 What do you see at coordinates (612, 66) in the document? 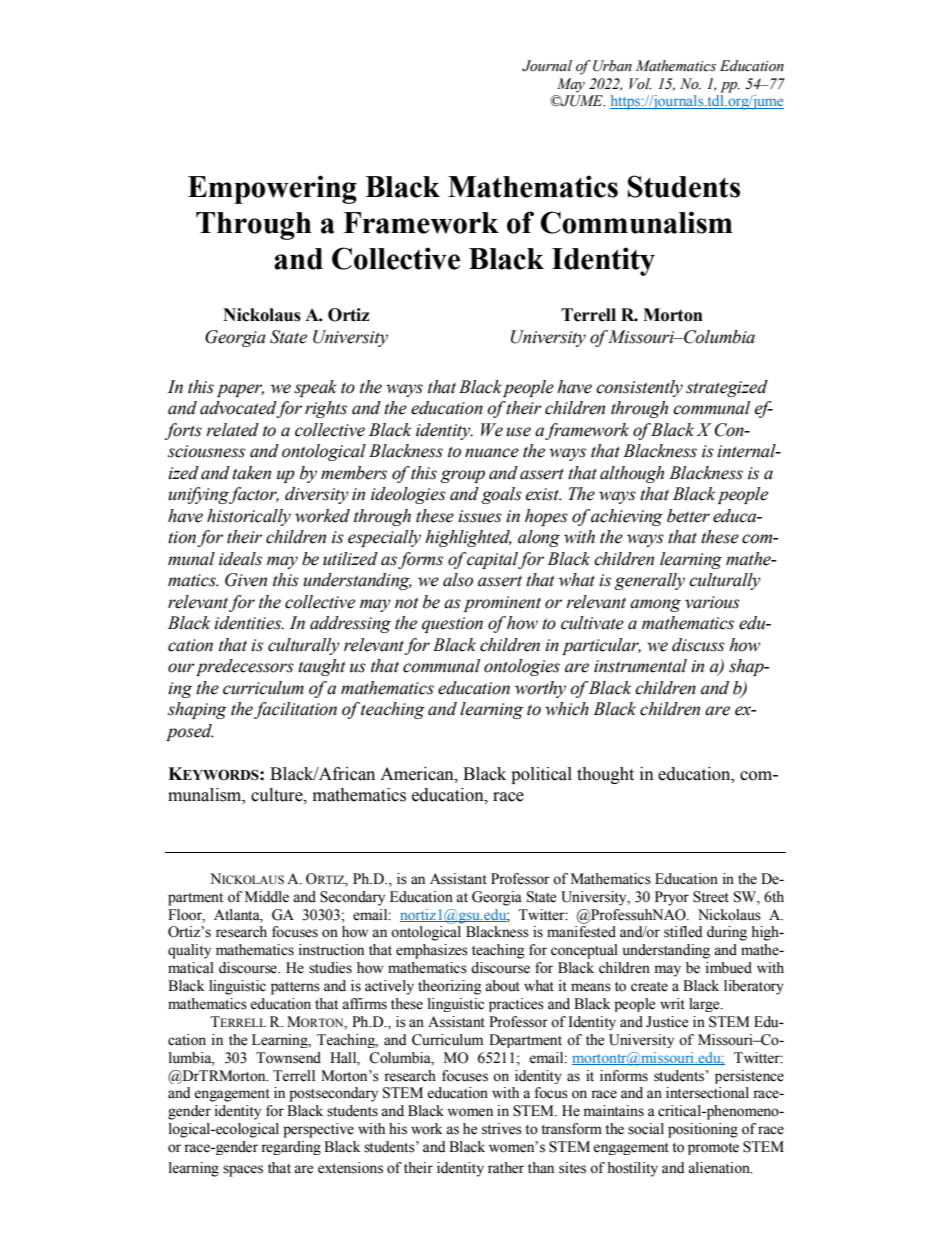
I see `Urban` at bounding box center [612, 66].
